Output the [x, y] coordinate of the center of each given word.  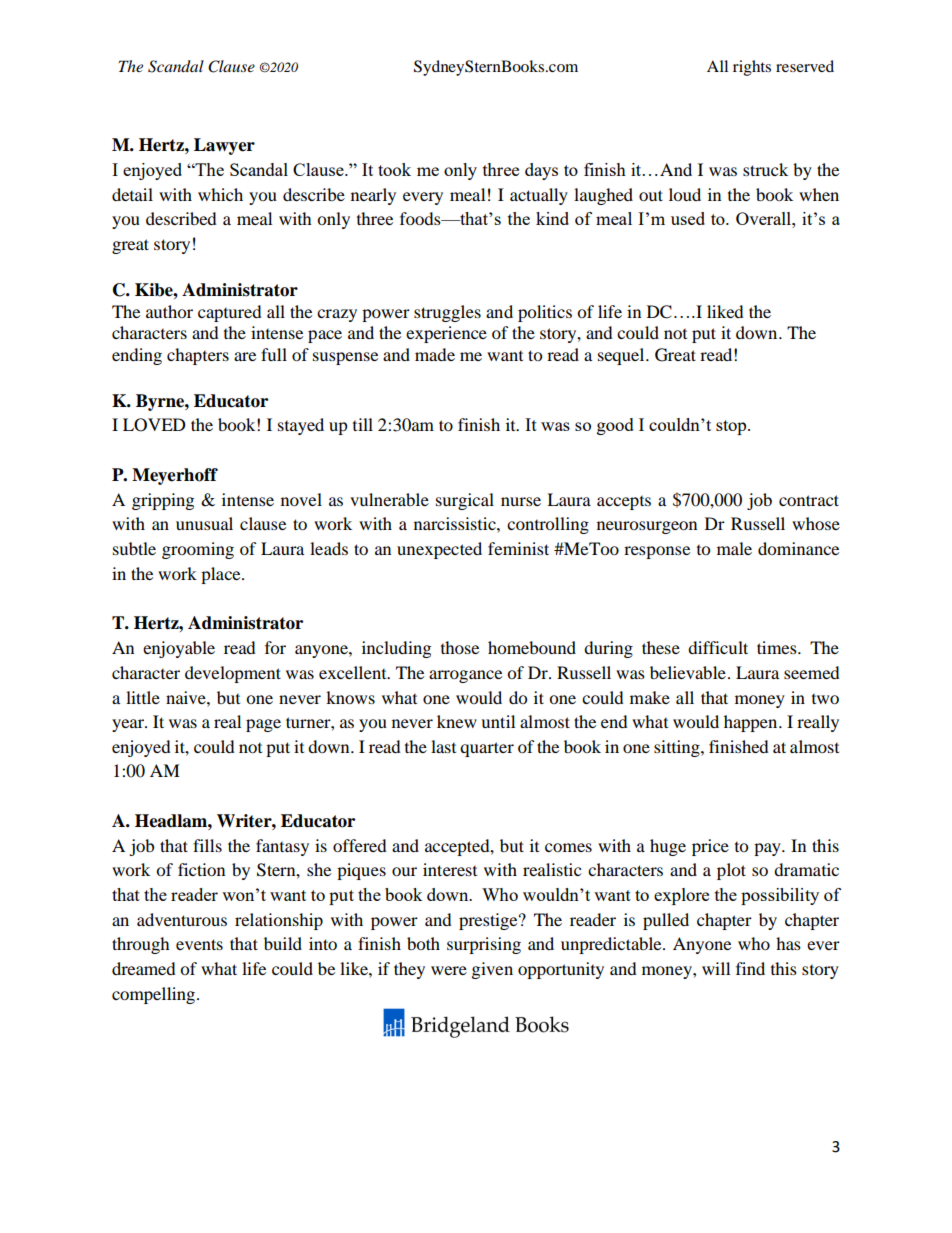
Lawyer [224, 146]
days [541, 171]
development [233, 674]
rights [752, 68]
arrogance [465, 676]
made [435, 354]
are [245, 356]
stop [732, 427]
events [199, 944]
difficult [718, 647]
